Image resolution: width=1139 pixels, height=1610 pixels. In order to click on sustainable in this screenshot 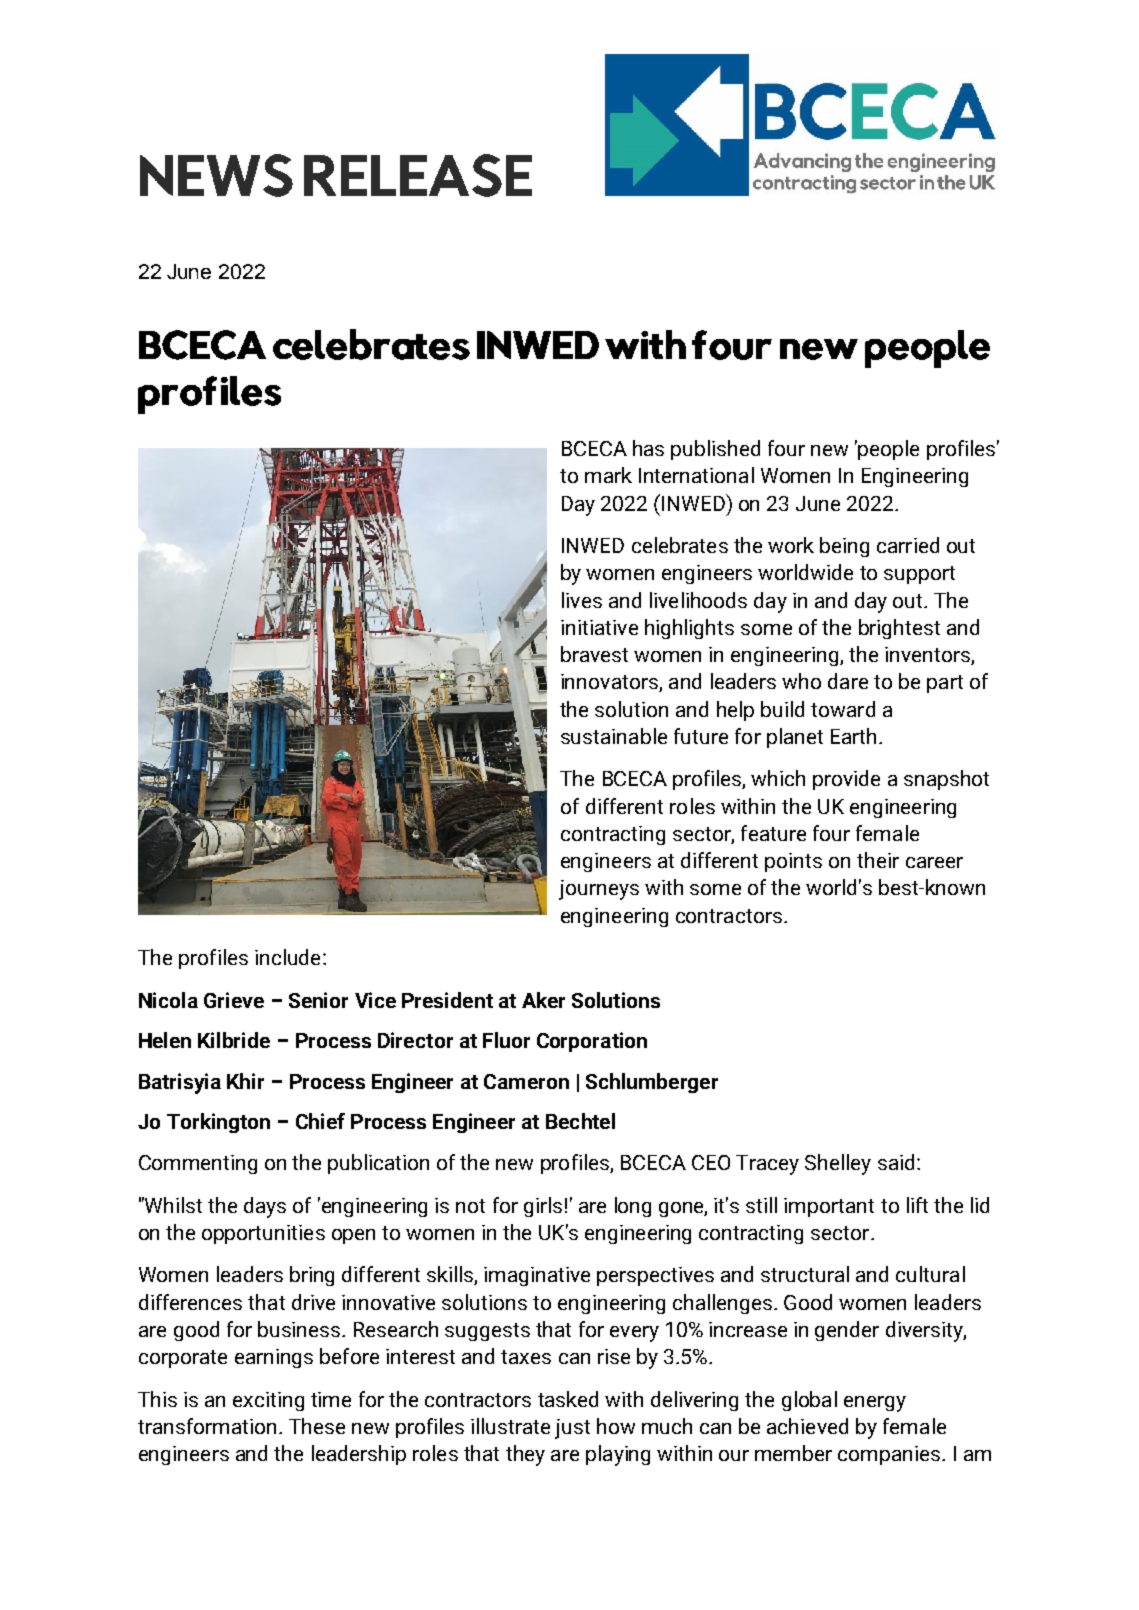, I will do `click(614, 736)`.
